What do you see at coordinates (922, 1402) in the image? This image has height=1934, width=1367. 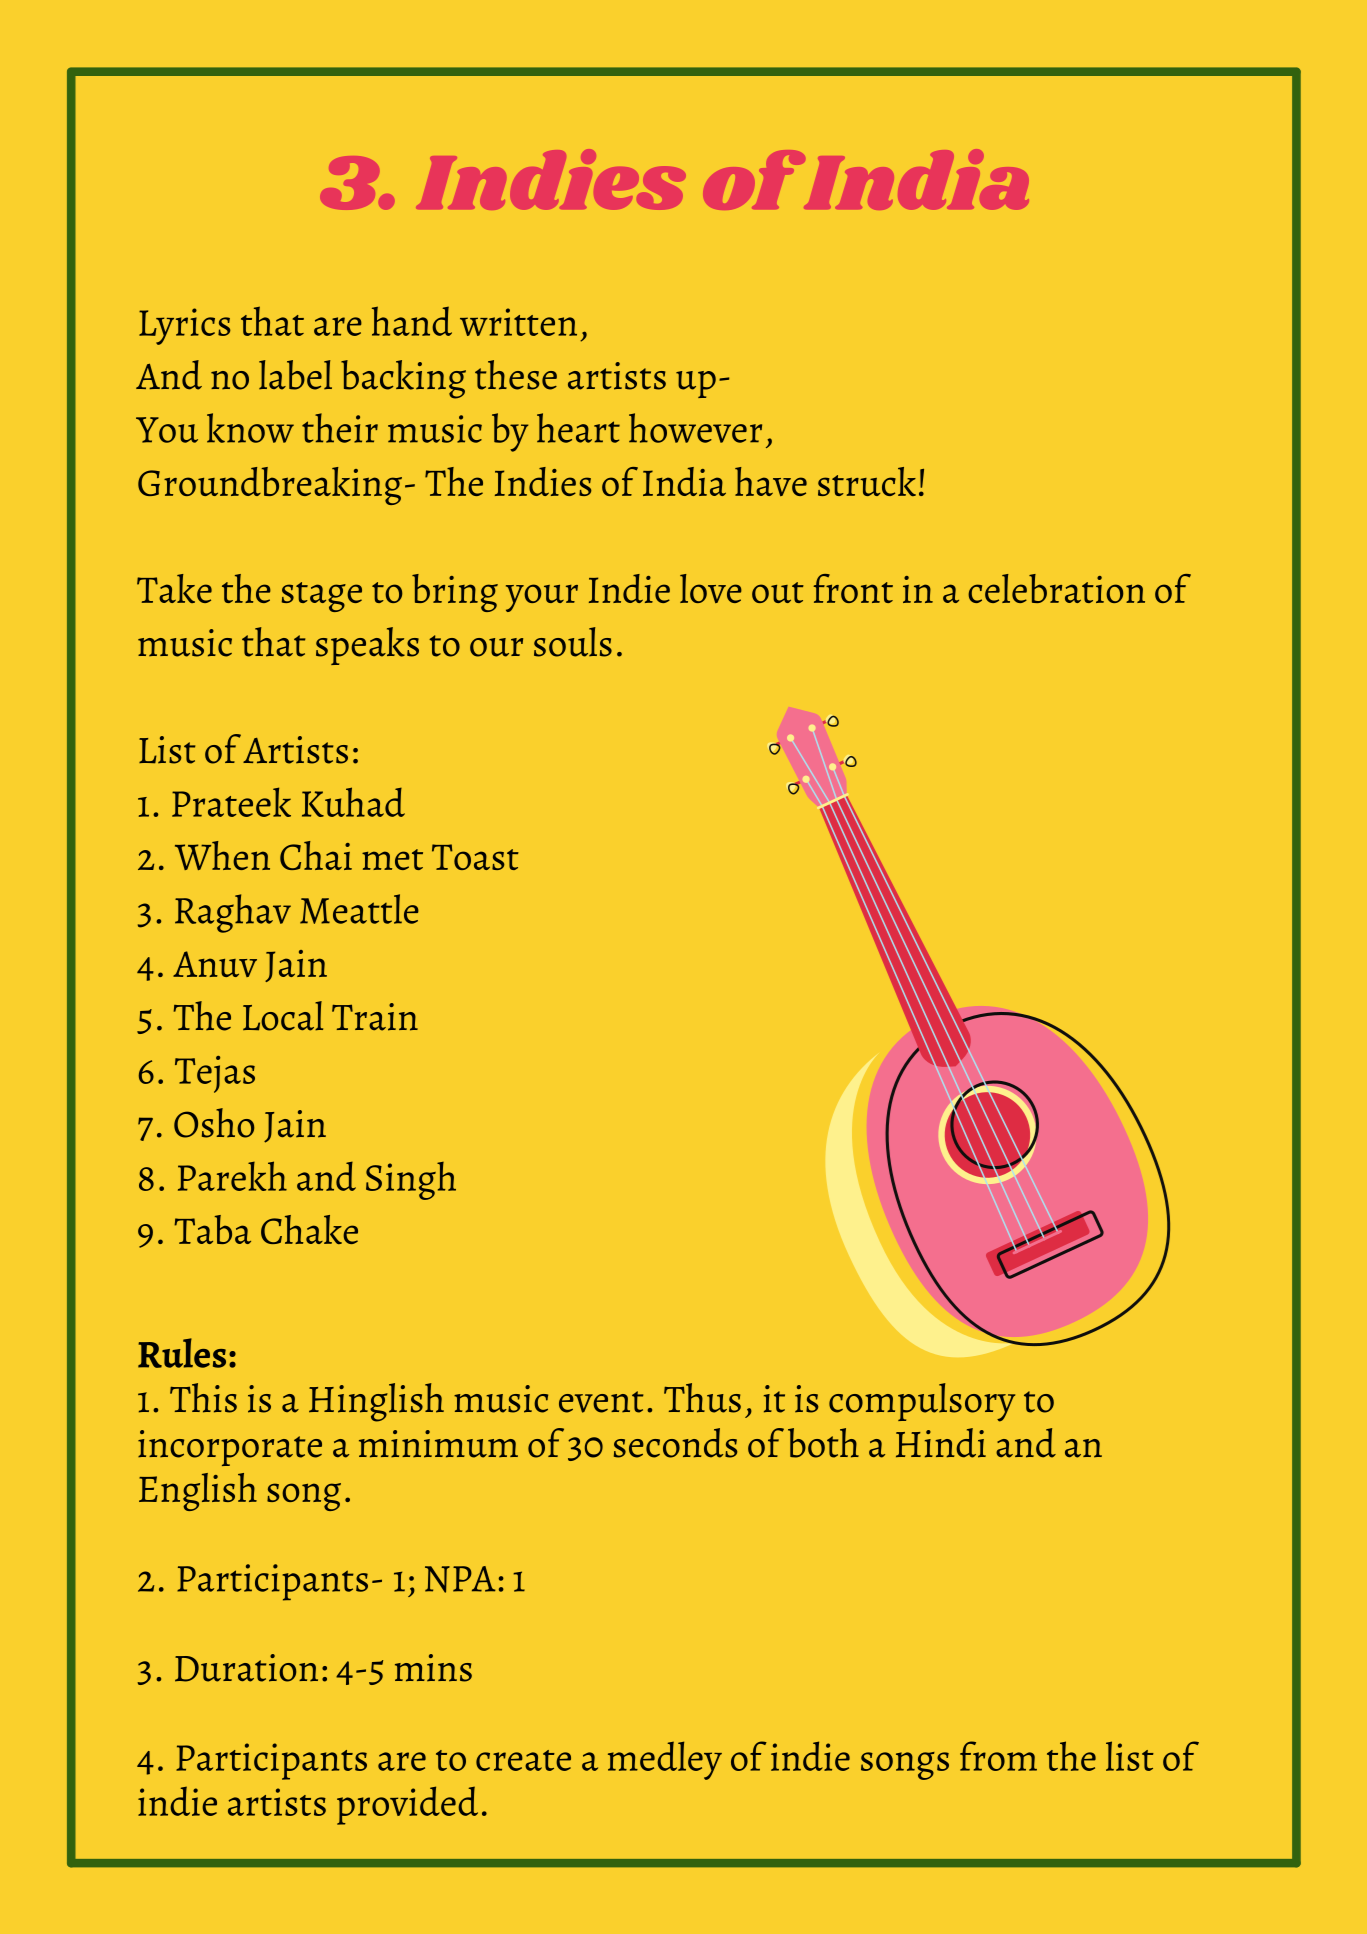 I see `compulsory` at bounding box center [922, 1402].
